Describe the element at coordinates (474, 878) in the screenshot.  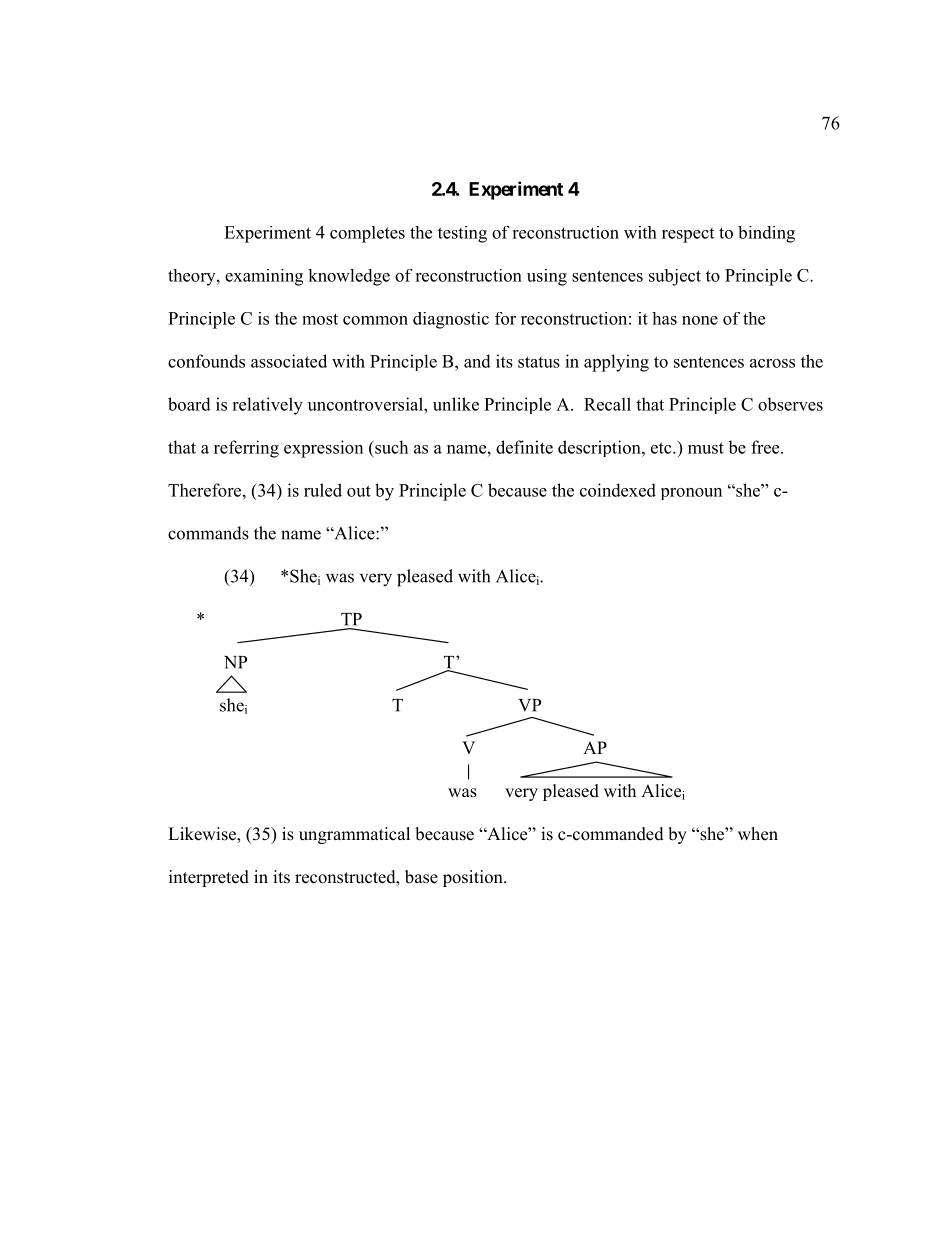
I see `position` at that location.
